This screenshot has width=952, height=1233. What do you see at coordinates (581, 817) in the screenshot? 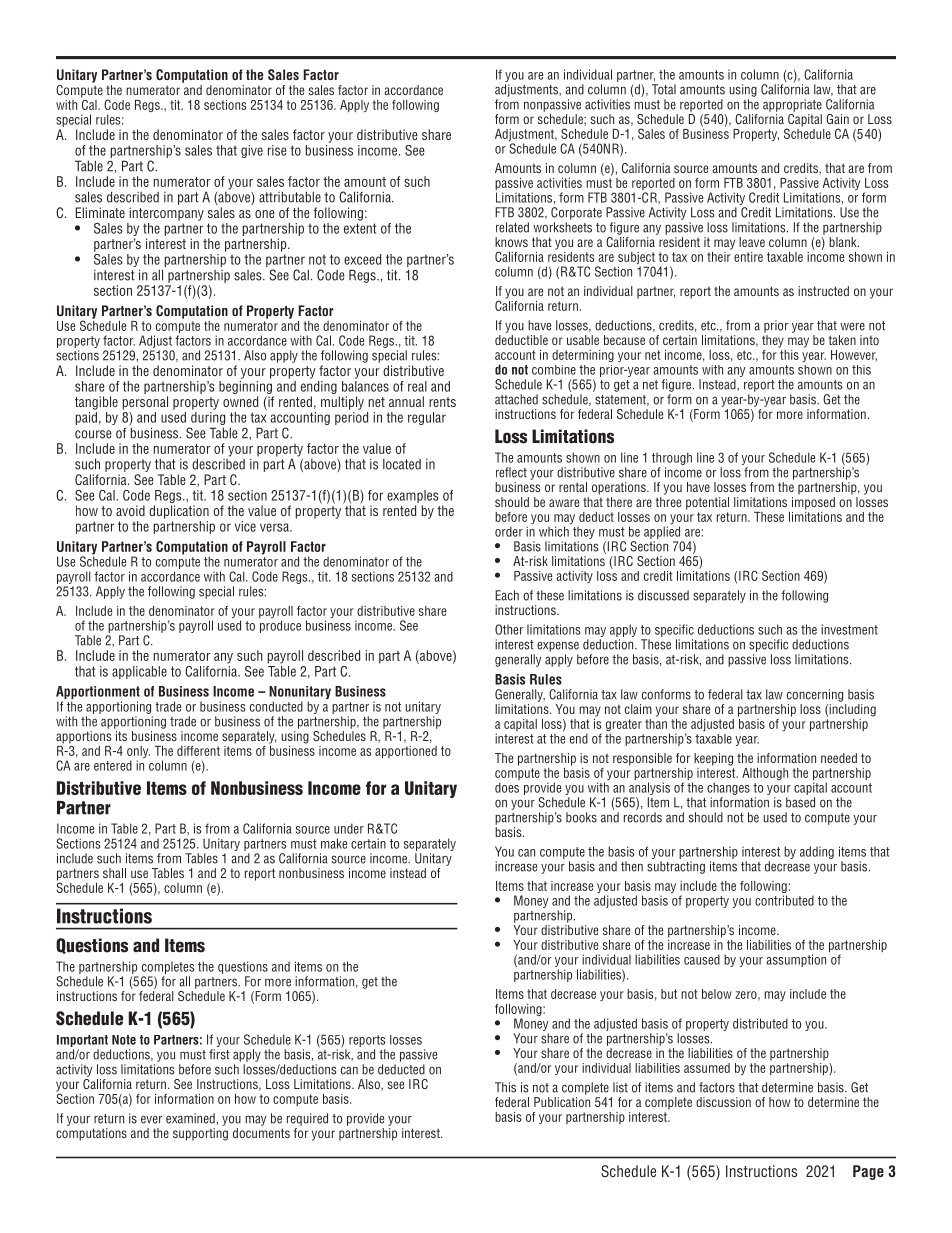
I see `books` at bounding box center [581, 817].
